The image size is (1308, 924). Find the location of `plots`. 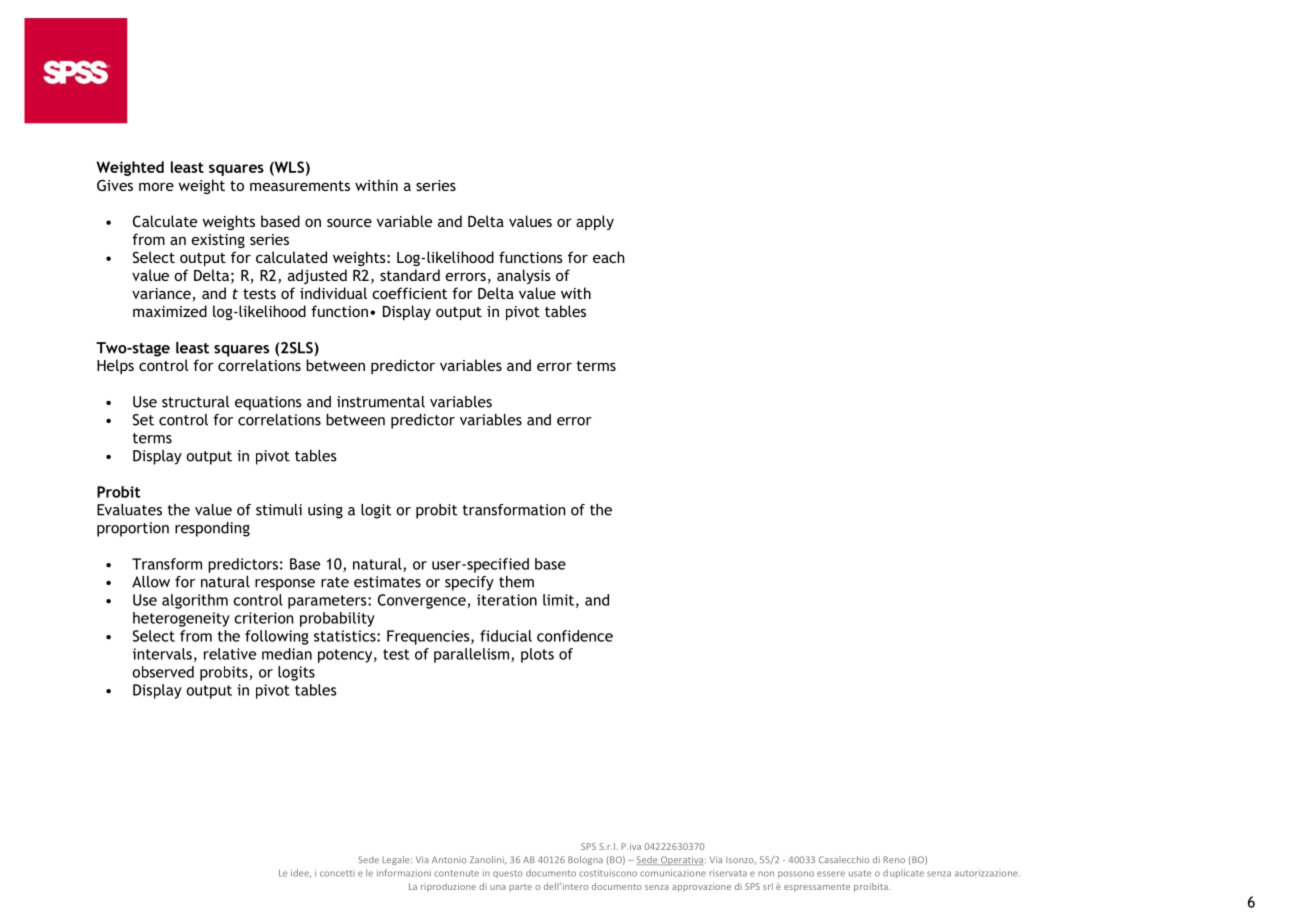

plots is located at coordinates (537, 655).
